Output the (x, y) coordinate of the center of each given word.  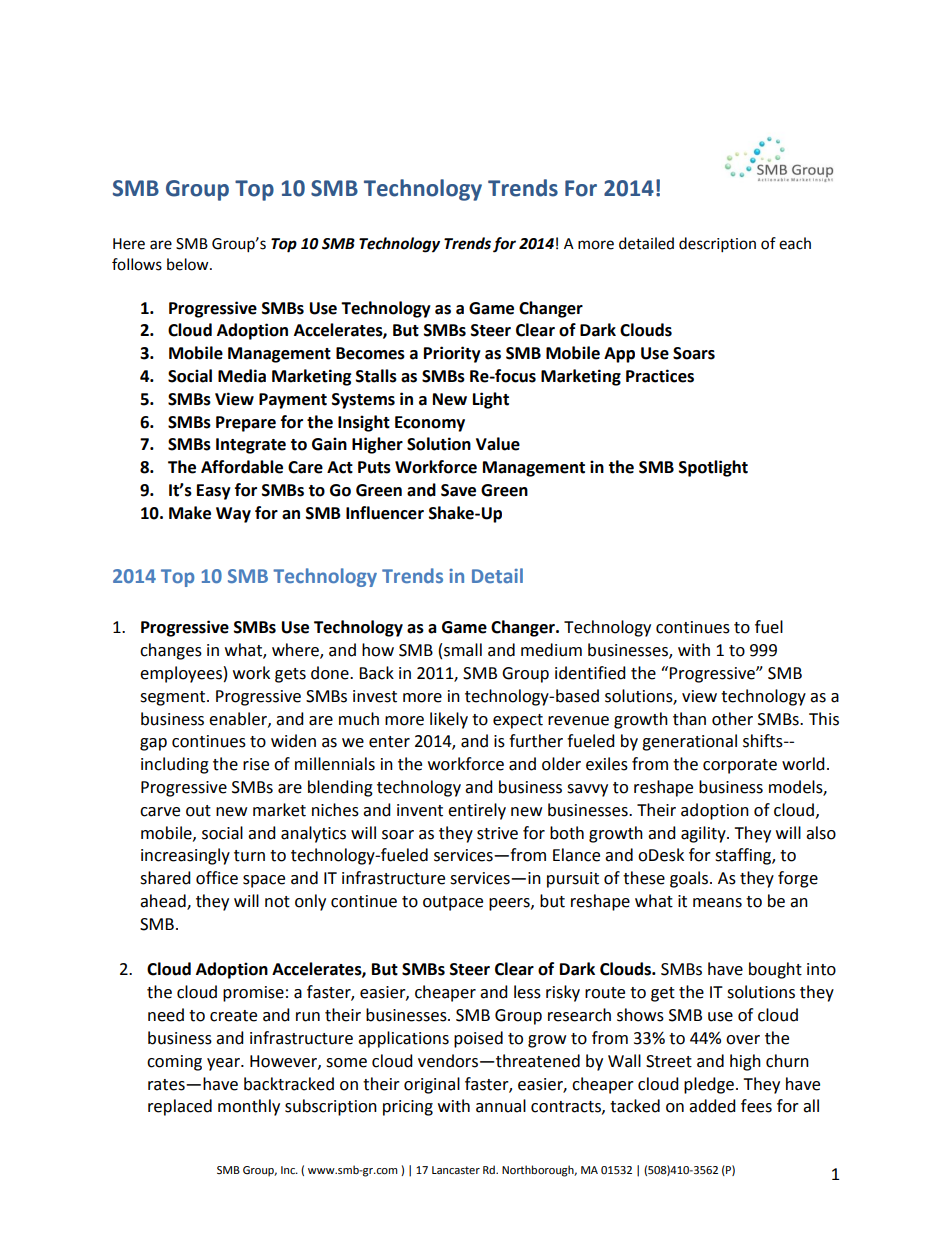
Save (458, 490)
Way (233, 515)
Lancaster (456, 1170)
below (189, 264)
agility (704, 834)
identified (590, 673)
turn (249, 856)
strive (497, 833)
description (717, 245)
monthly (249, 1107)
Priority (452, 354)
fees (756, 1106)
